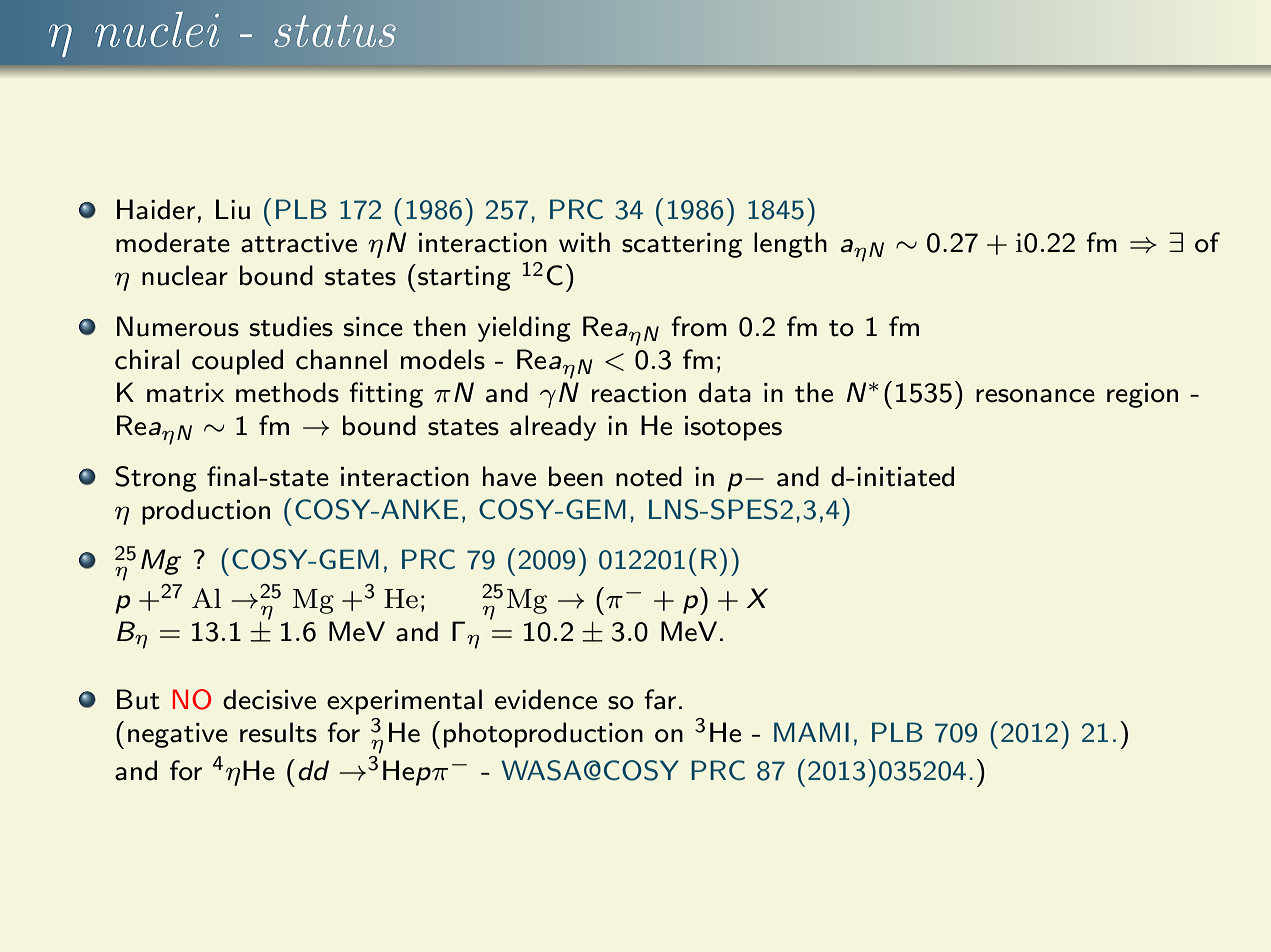 The width and height of the page is (1271, 952). Describe the element at coordinates (335, 31) in the page. I see `status` at that location.
